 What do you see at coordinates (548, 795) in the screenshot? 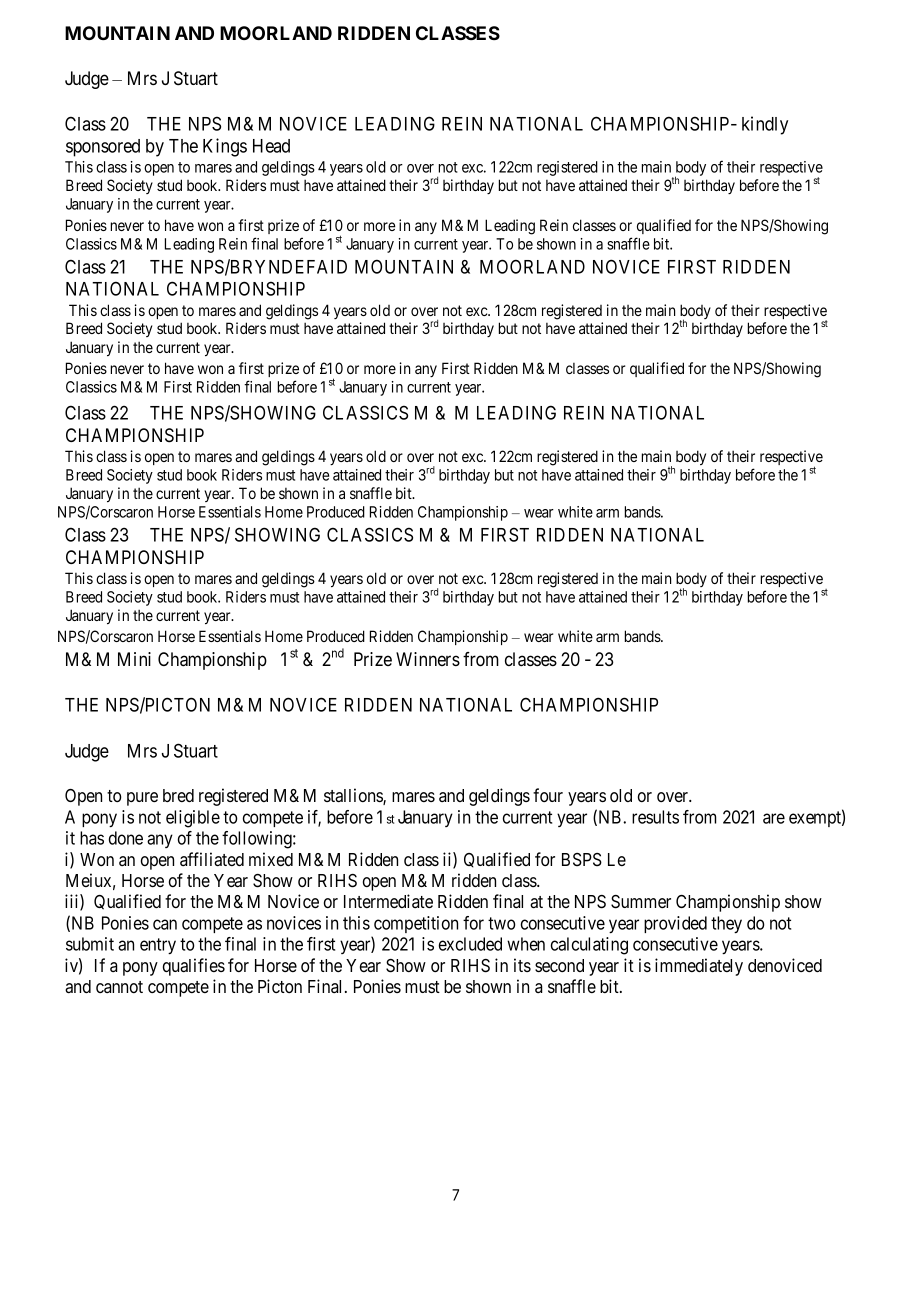
I see `four` at bounding box center [548, 795].
